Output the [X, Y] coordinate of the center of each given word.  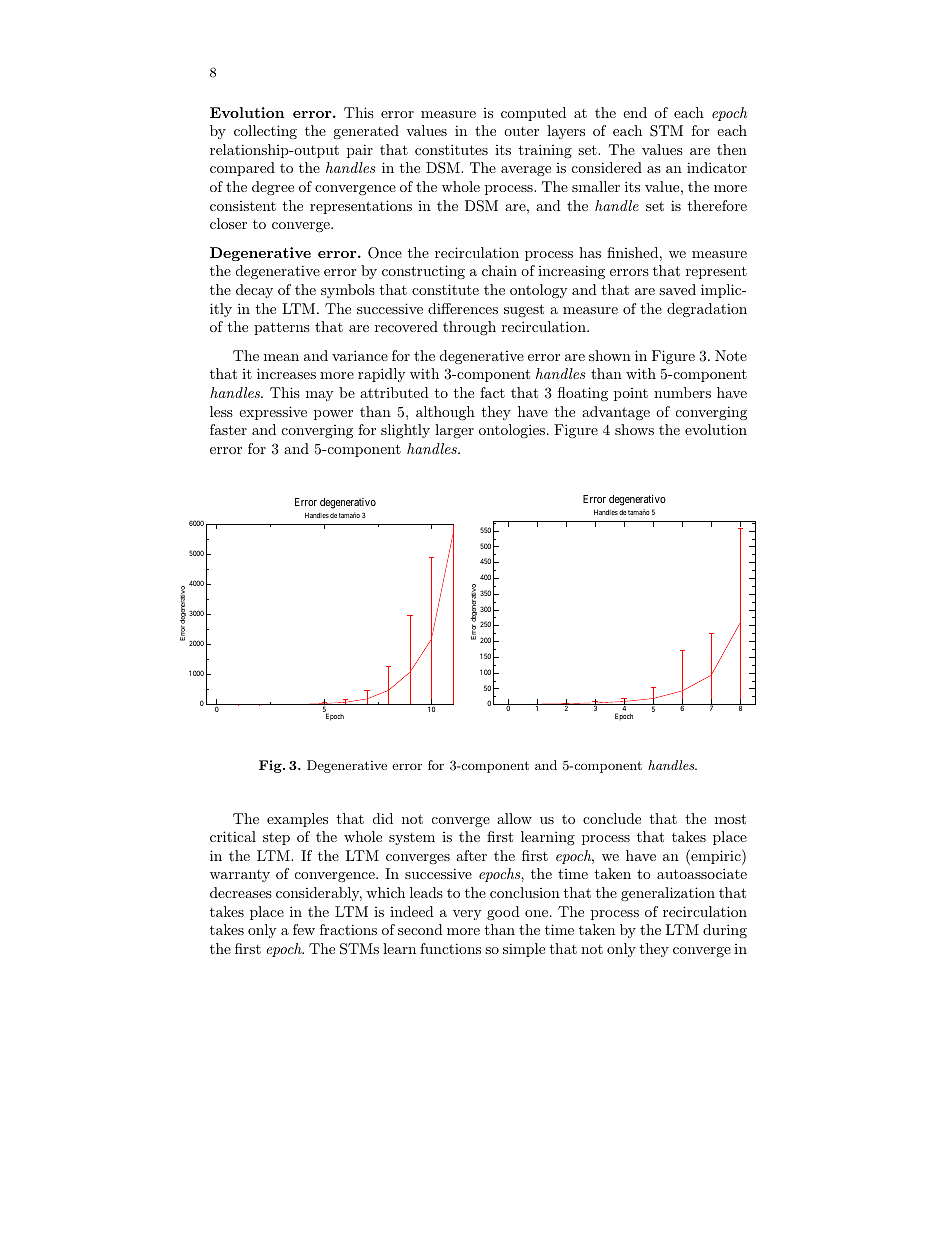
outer [521, 131]
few [304, 929]
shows [634, 429]
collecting [265, 132]
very [467, 915]
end [635, 112]
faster [228, 429]
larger [454, 431]
